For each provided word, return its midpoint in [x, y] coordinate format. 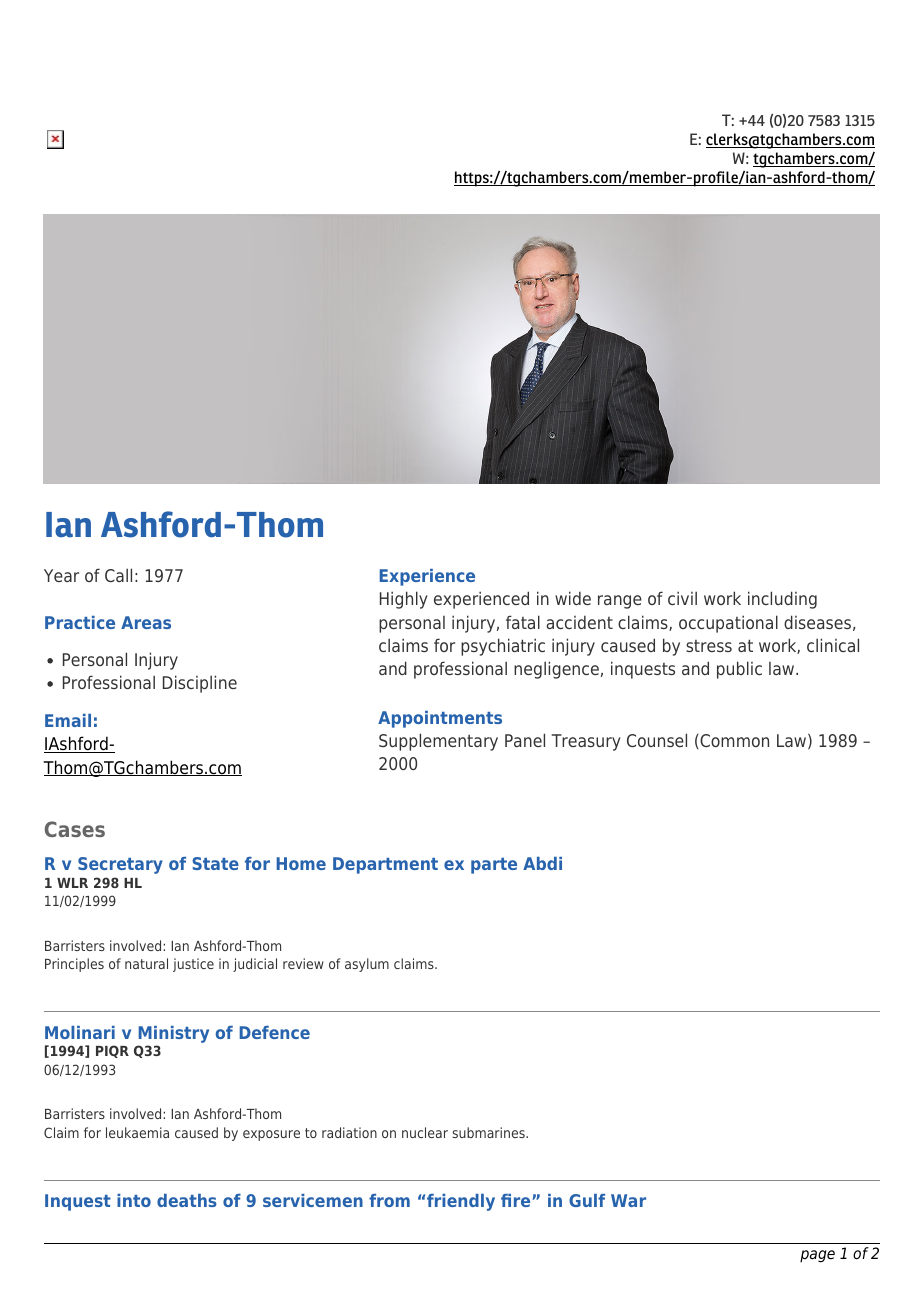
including [782, 600]
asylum [367, 965]
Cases [75, 829]
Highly [404, 600]
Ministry [173, 1036]
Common [733, 741]
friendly [461, 1202]
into [134, 1200]
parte [494, 866]
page [817, 1256]
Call [118, 575]
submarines [489, 1132]
